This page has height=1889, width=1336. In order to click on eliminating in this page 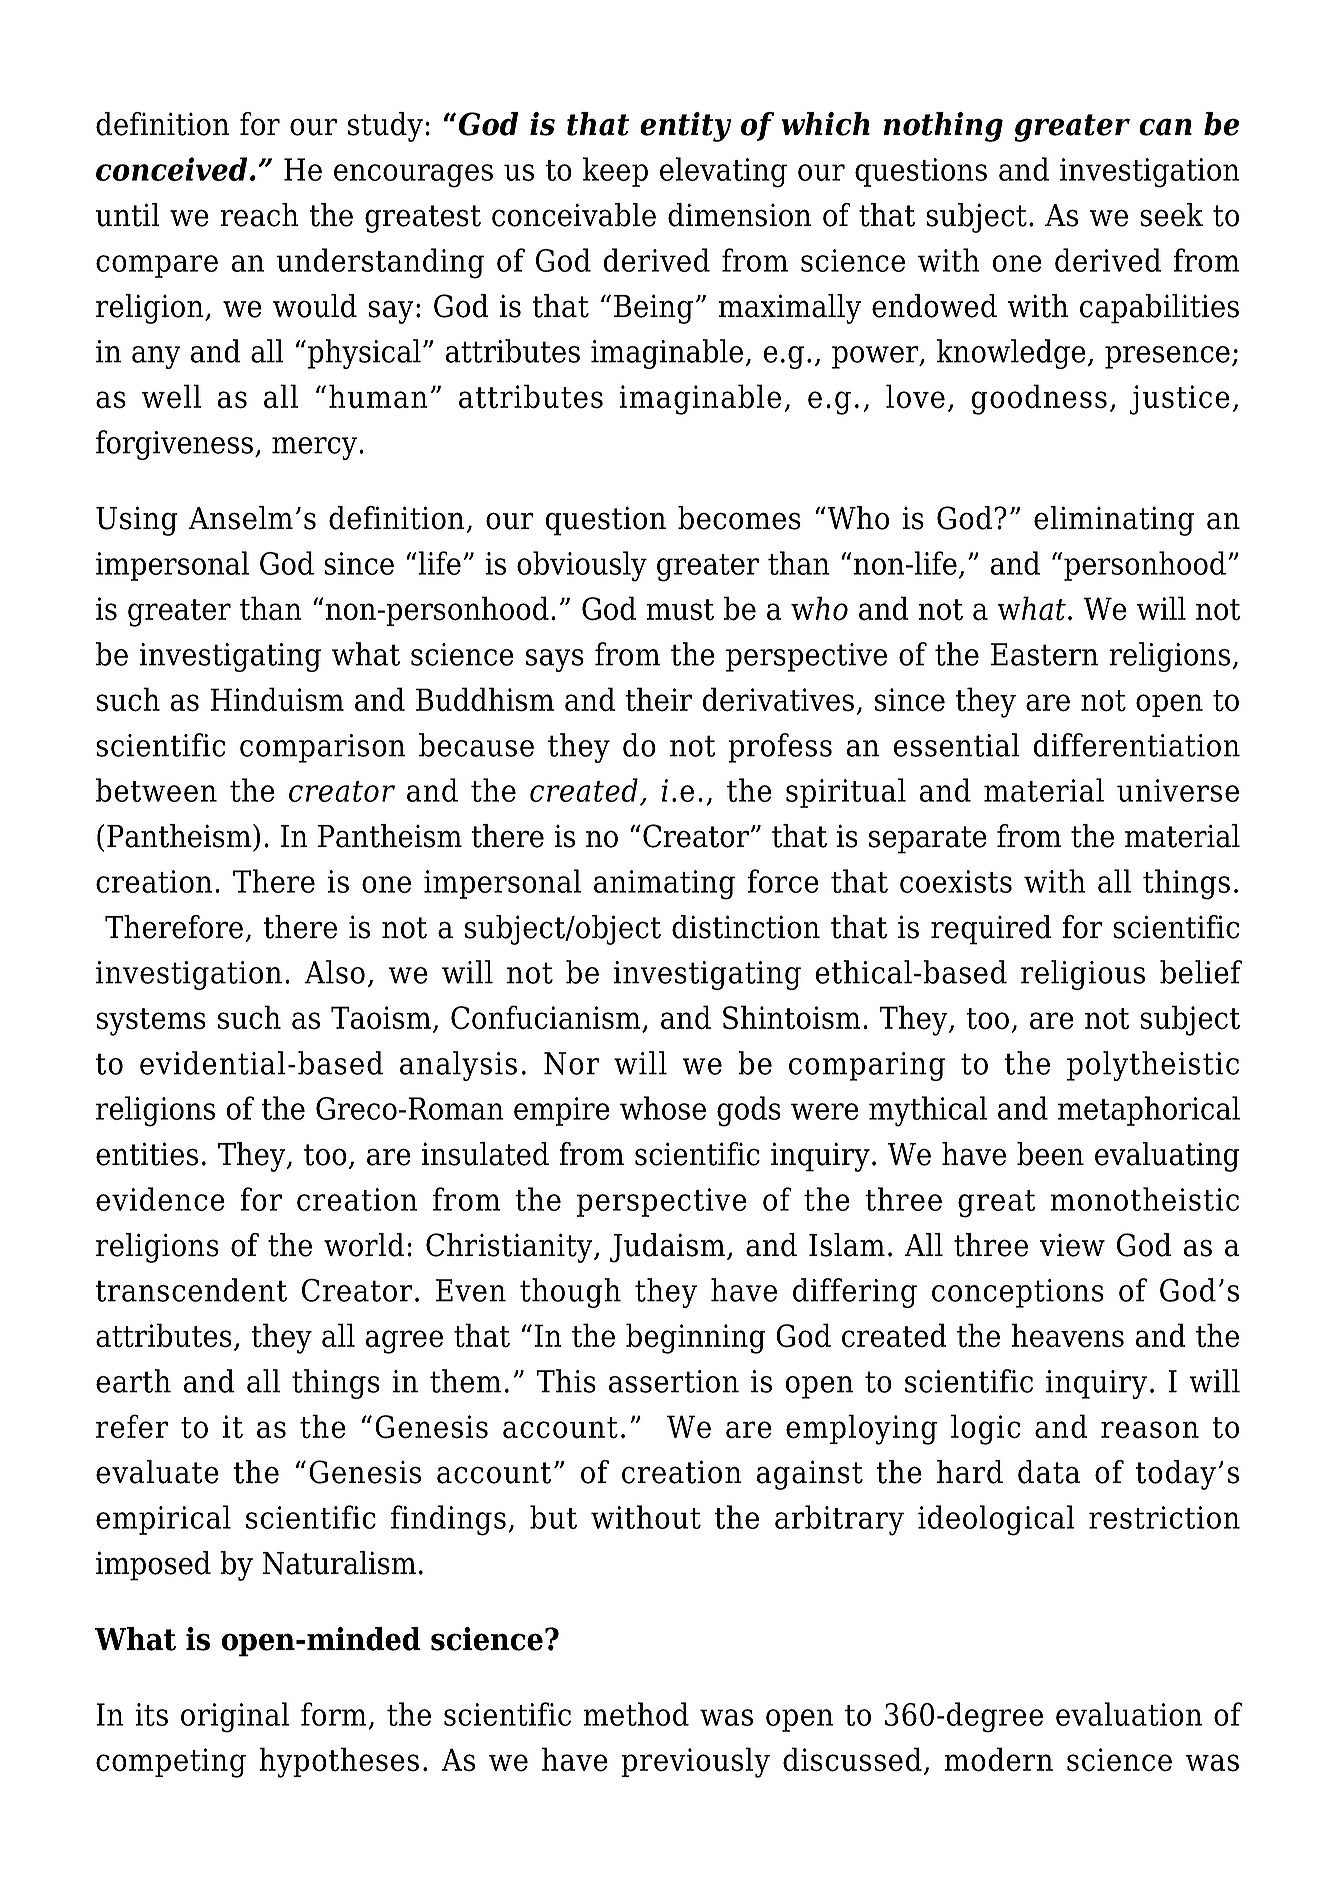, I will do `click(1114, 521)`.
